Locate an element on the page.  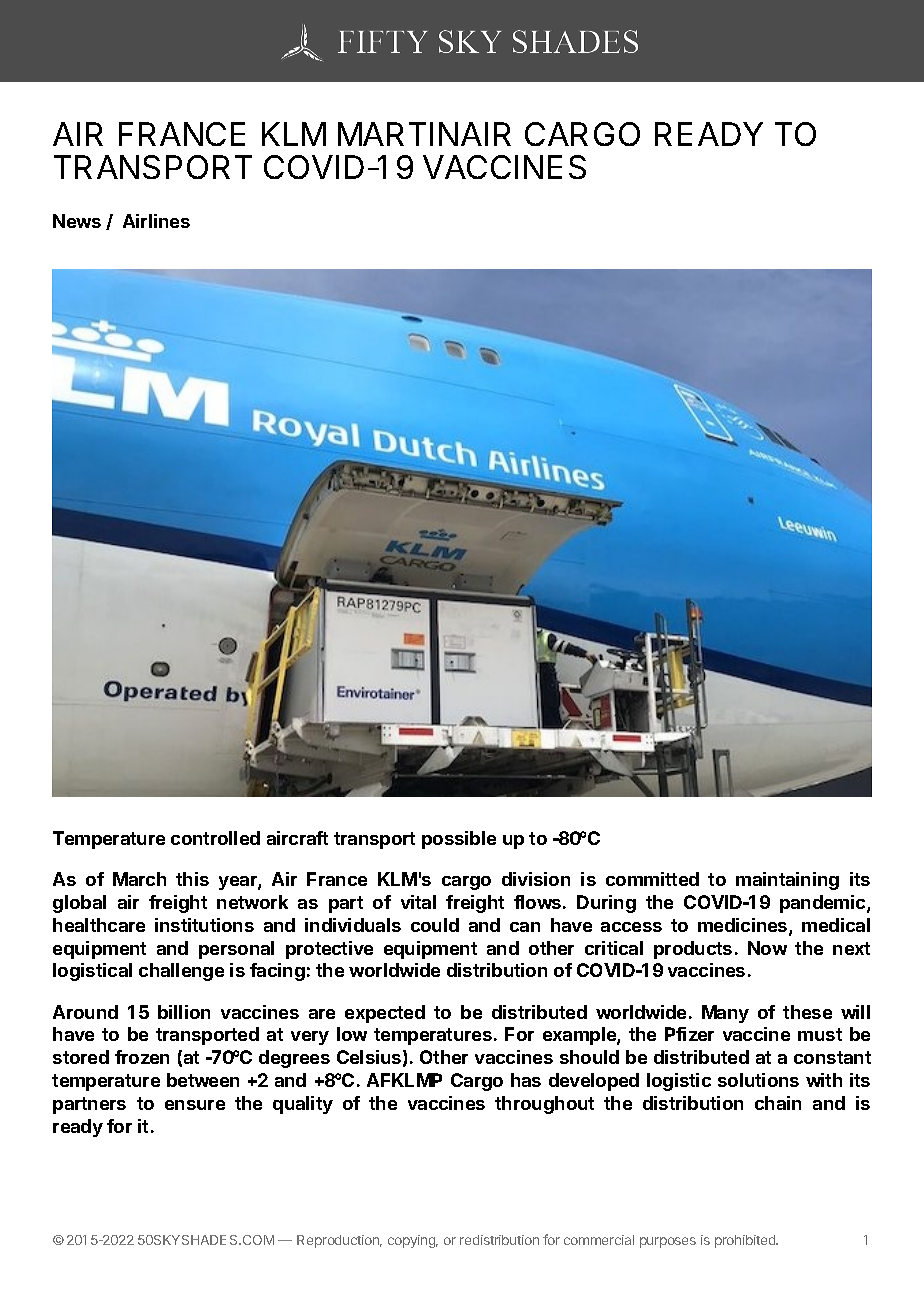
this is located at coordinates (192, 879).
